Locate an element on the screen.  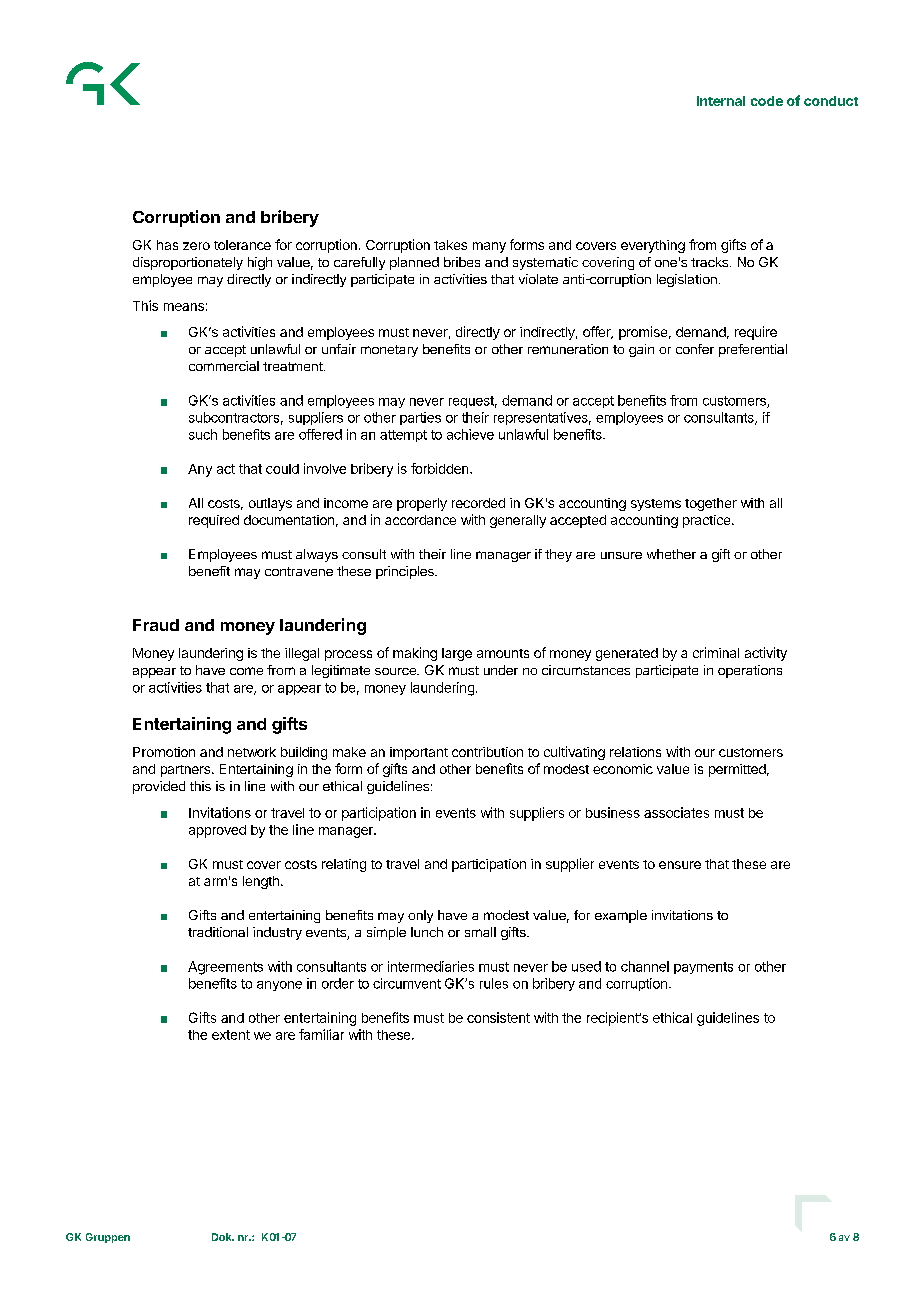
code is located at coordinates (767, 101).
